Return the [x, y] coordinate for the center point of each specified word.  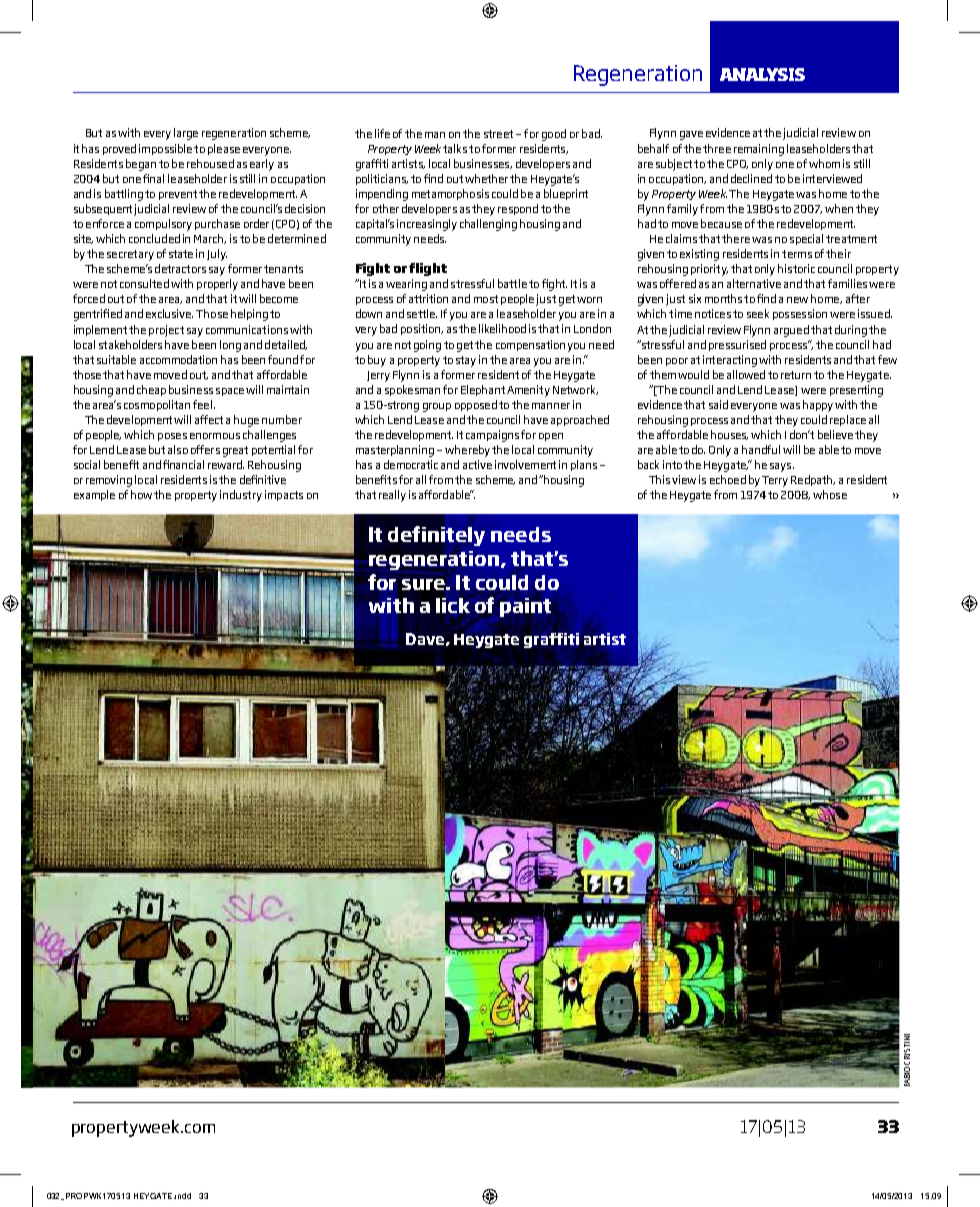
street [498, 134]
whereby [467, 451]
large [186, 134]
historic [796, 268]
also [178, 449]
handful [761, 449]
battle [512, 283]
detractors [180, 268]
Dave [425, 639]
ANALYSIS [762, 74]
